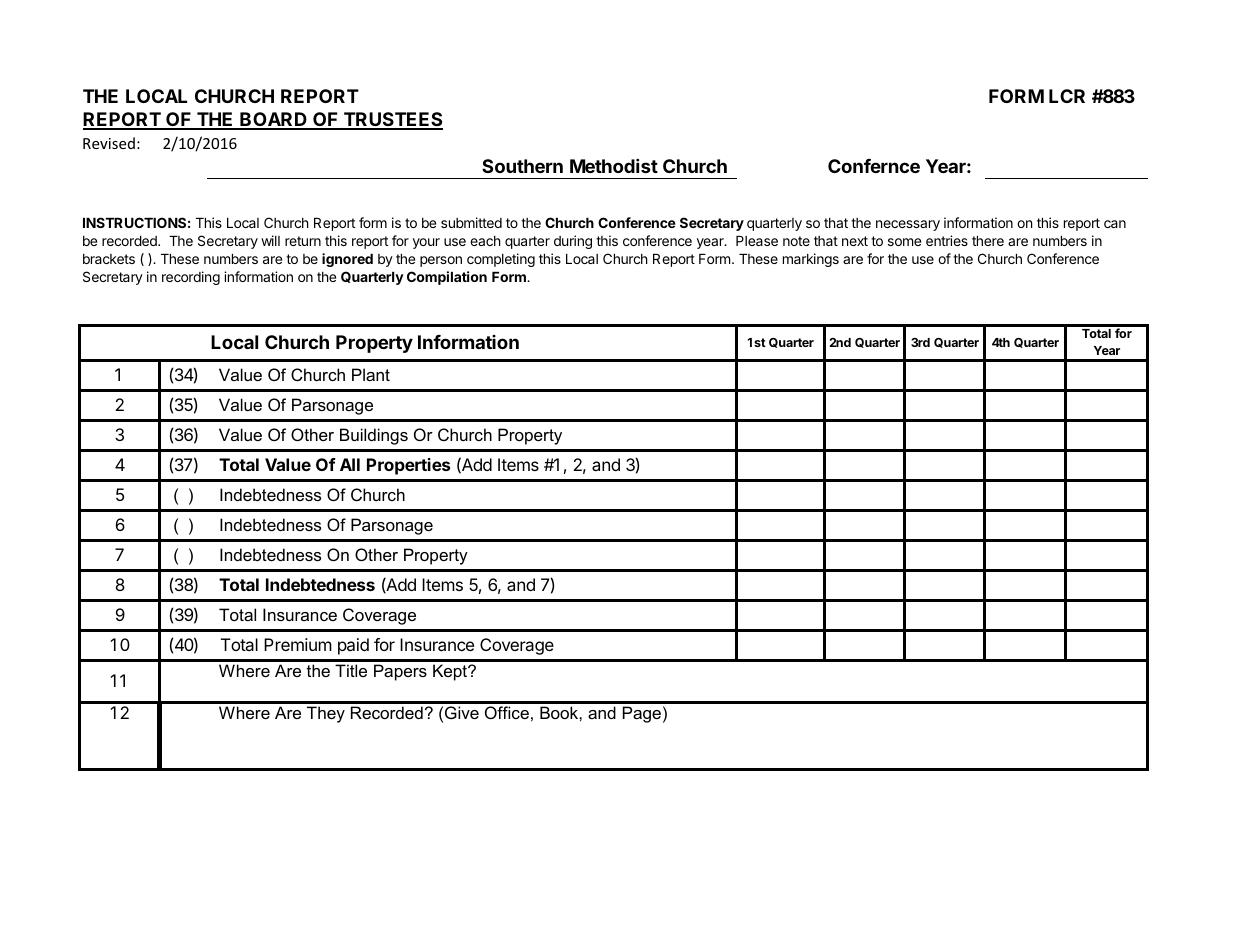 Image resolution: width=1233 pixels, height=952 pixels. Describe the element at coordinates (353, 646) in the screenshot. I see `paid` at that location.
